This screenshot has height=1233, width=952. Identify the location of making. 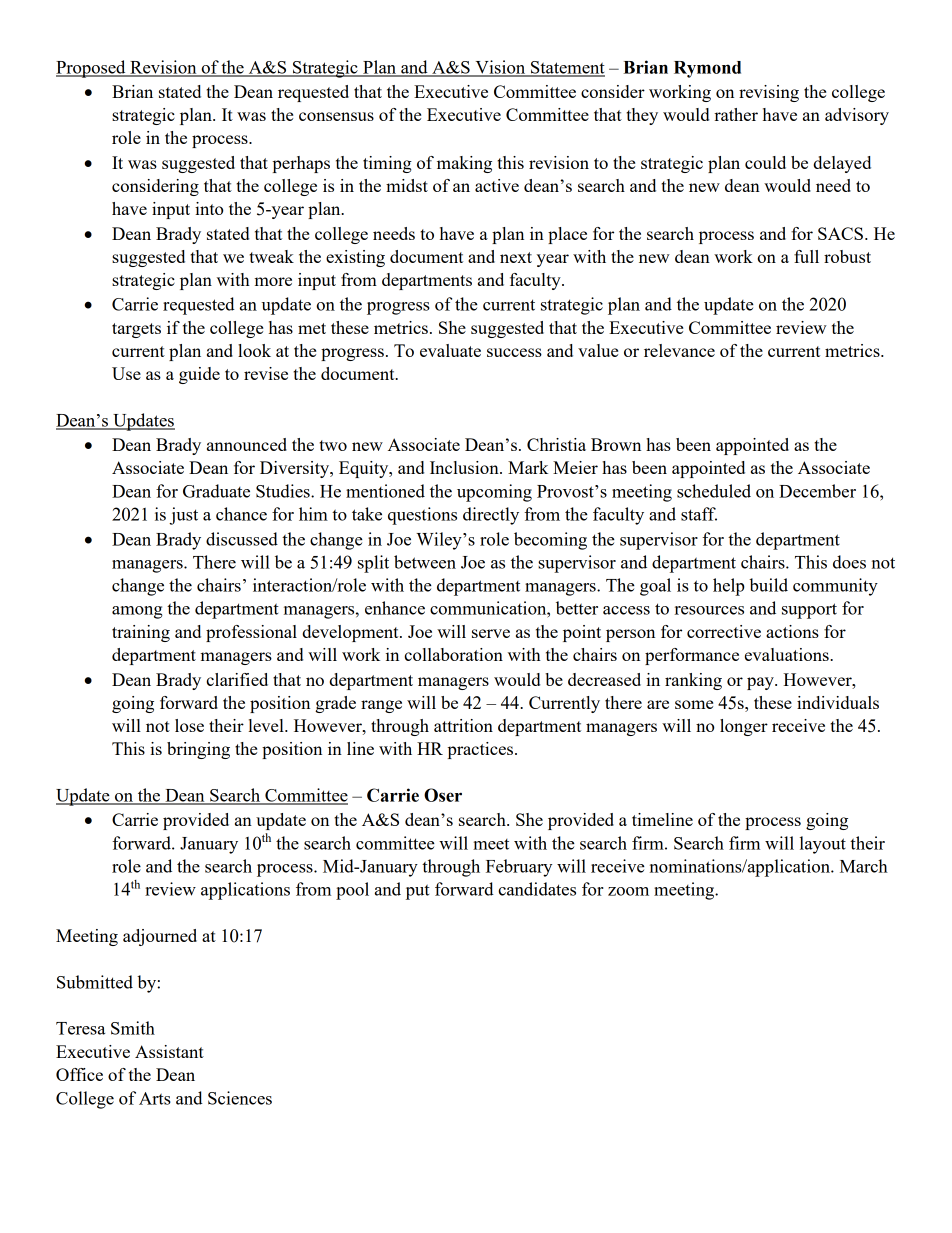
(464, 164).
